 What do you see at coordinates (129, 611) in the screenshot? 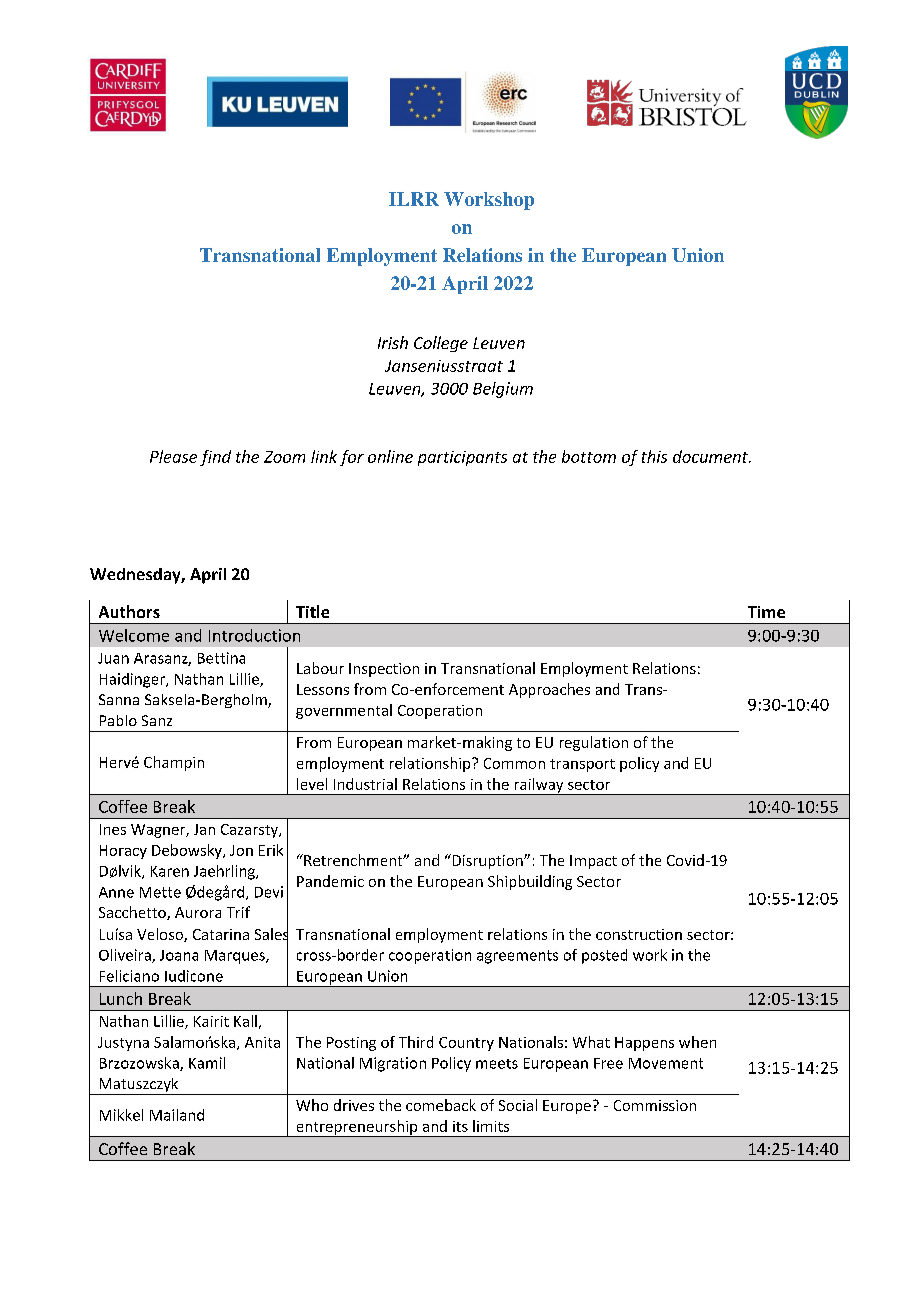
I see `Authors` at bounding box center [129, 611].
